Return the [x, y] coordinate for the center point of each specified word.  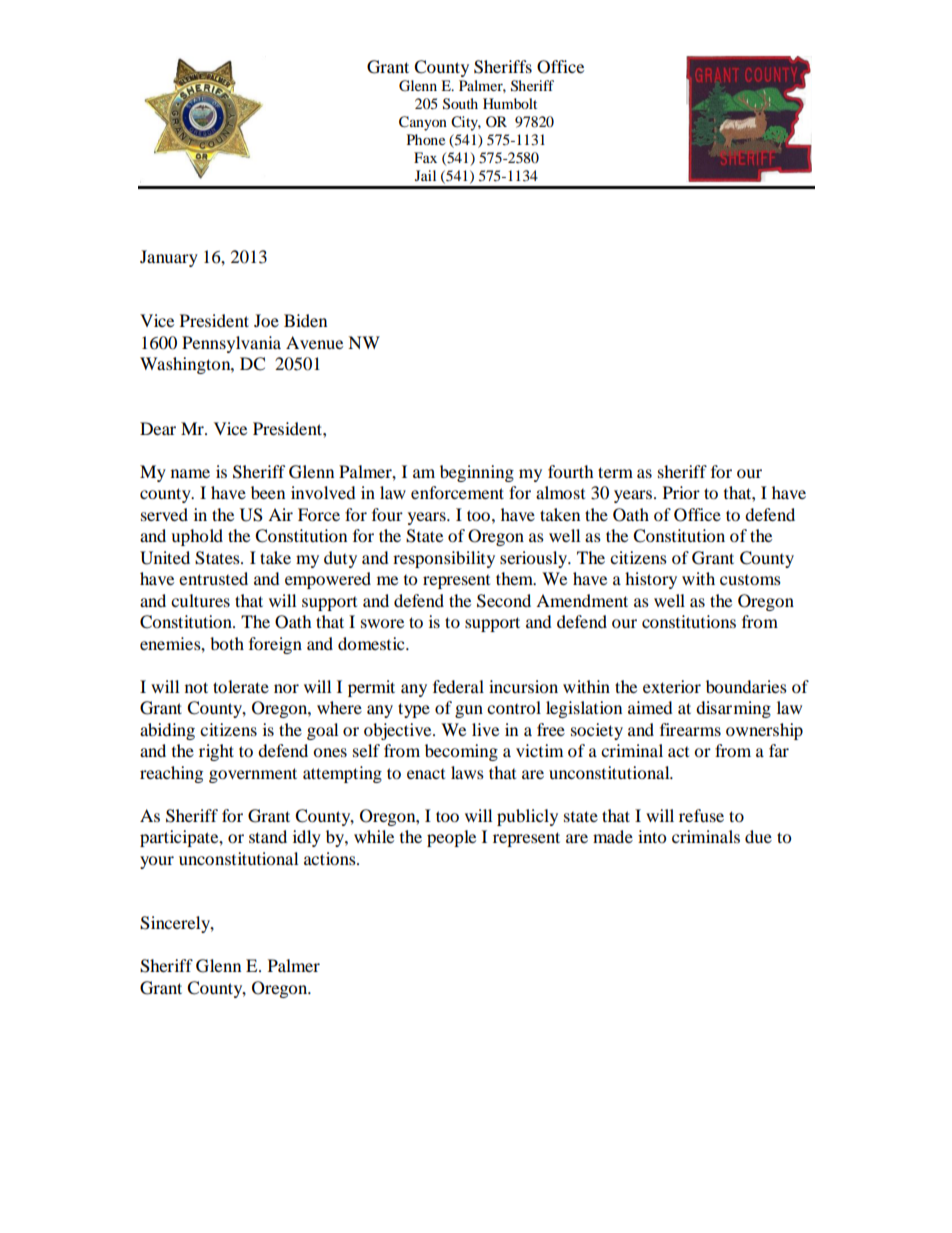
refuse [701, 815]
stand [268, 836]
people [451, 838]
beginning [477, 473]
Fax [425, 157]
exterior [672, 686]
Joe [266, 320]
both [227, 643]
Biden [305, 320]
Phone [426, 139]
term [615, 472]
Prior [681, 492]
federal [458, 686]
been [268, 492]
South [460, 104]
